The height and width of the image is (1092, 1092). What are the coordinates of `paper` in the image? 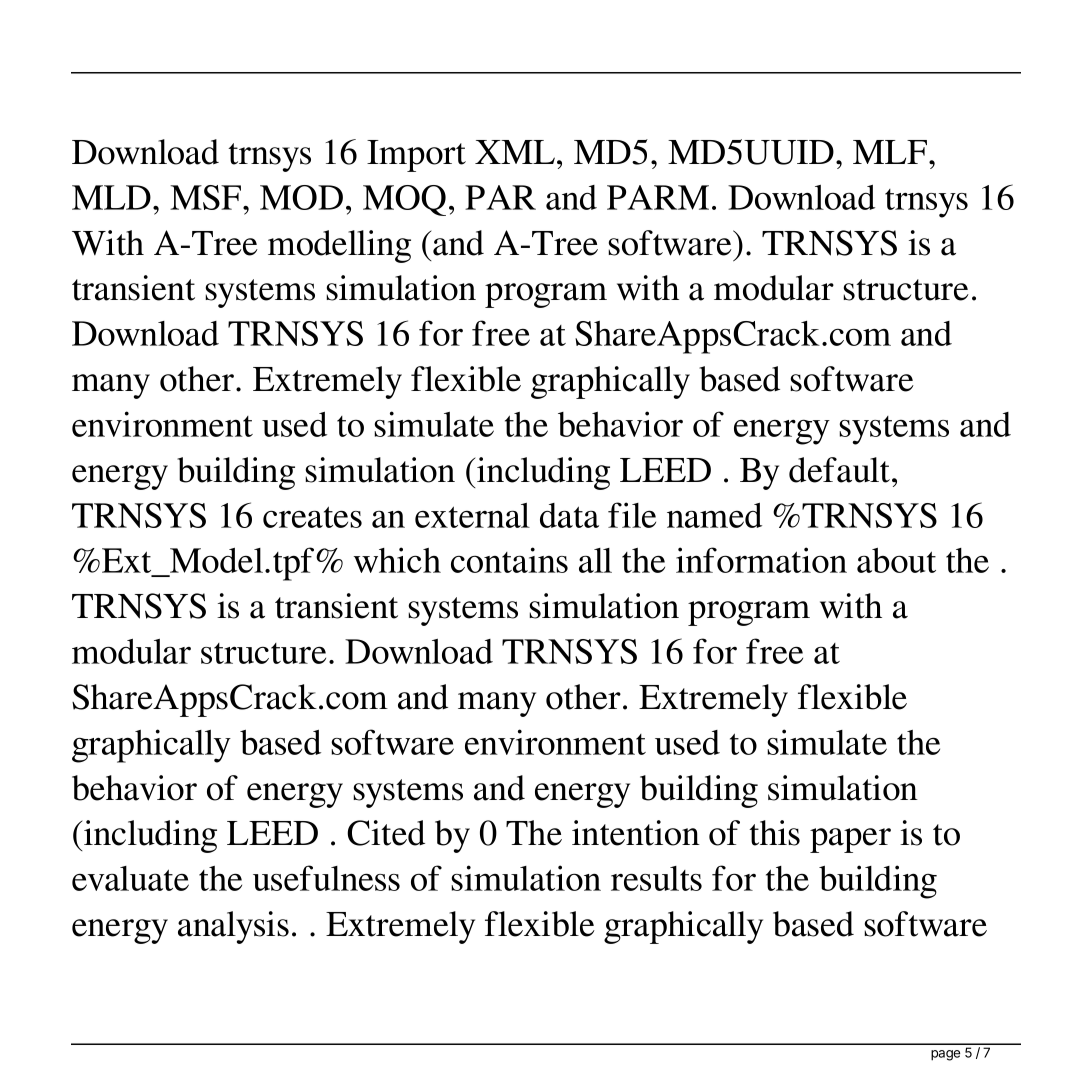 It's located at (850, 840).
